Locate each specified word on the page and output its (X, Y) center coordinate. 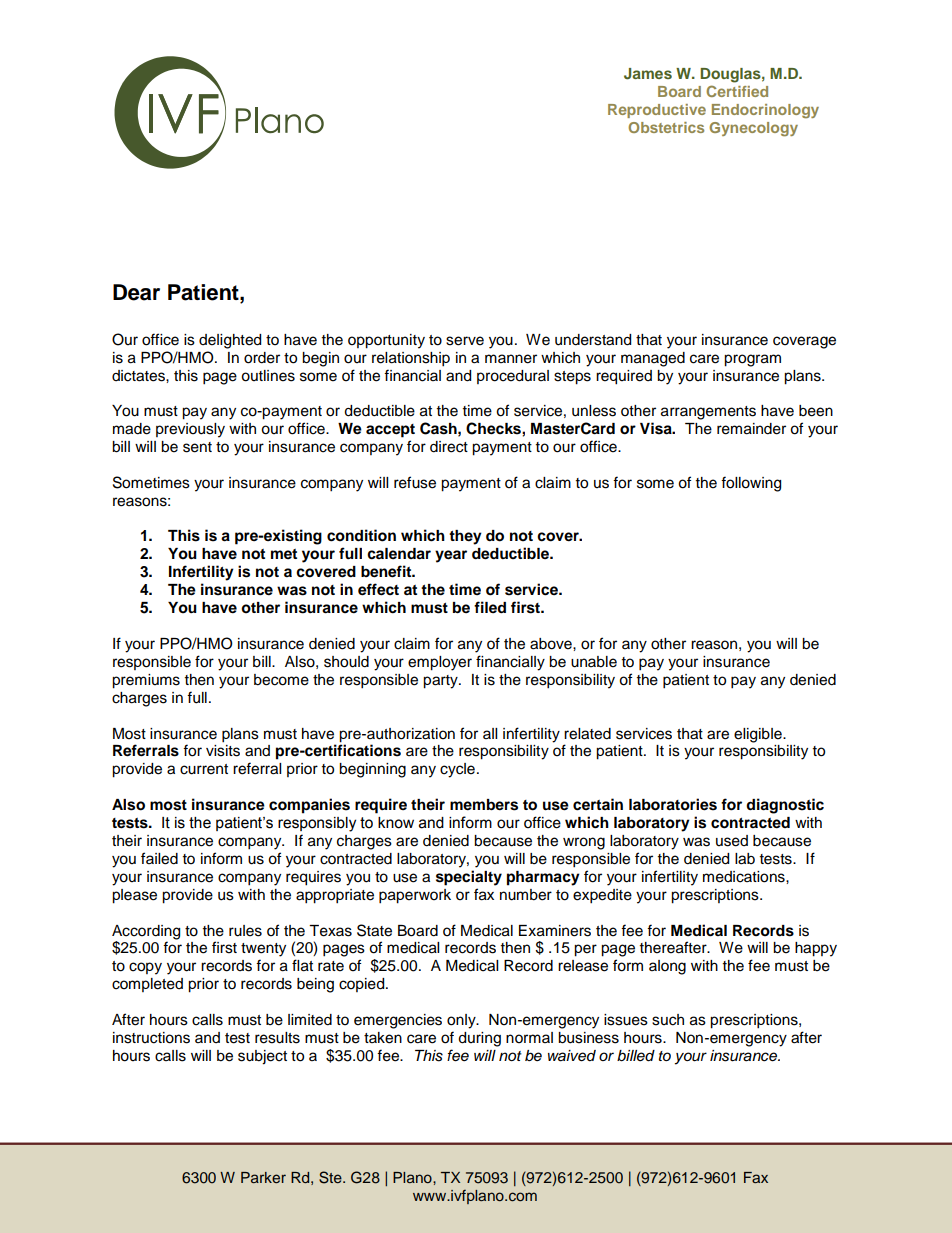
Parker (263, 1177)
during (479, 1039)
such (668, 1020)
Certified (737, 91)
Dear (136, 292)
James (648, 74)
